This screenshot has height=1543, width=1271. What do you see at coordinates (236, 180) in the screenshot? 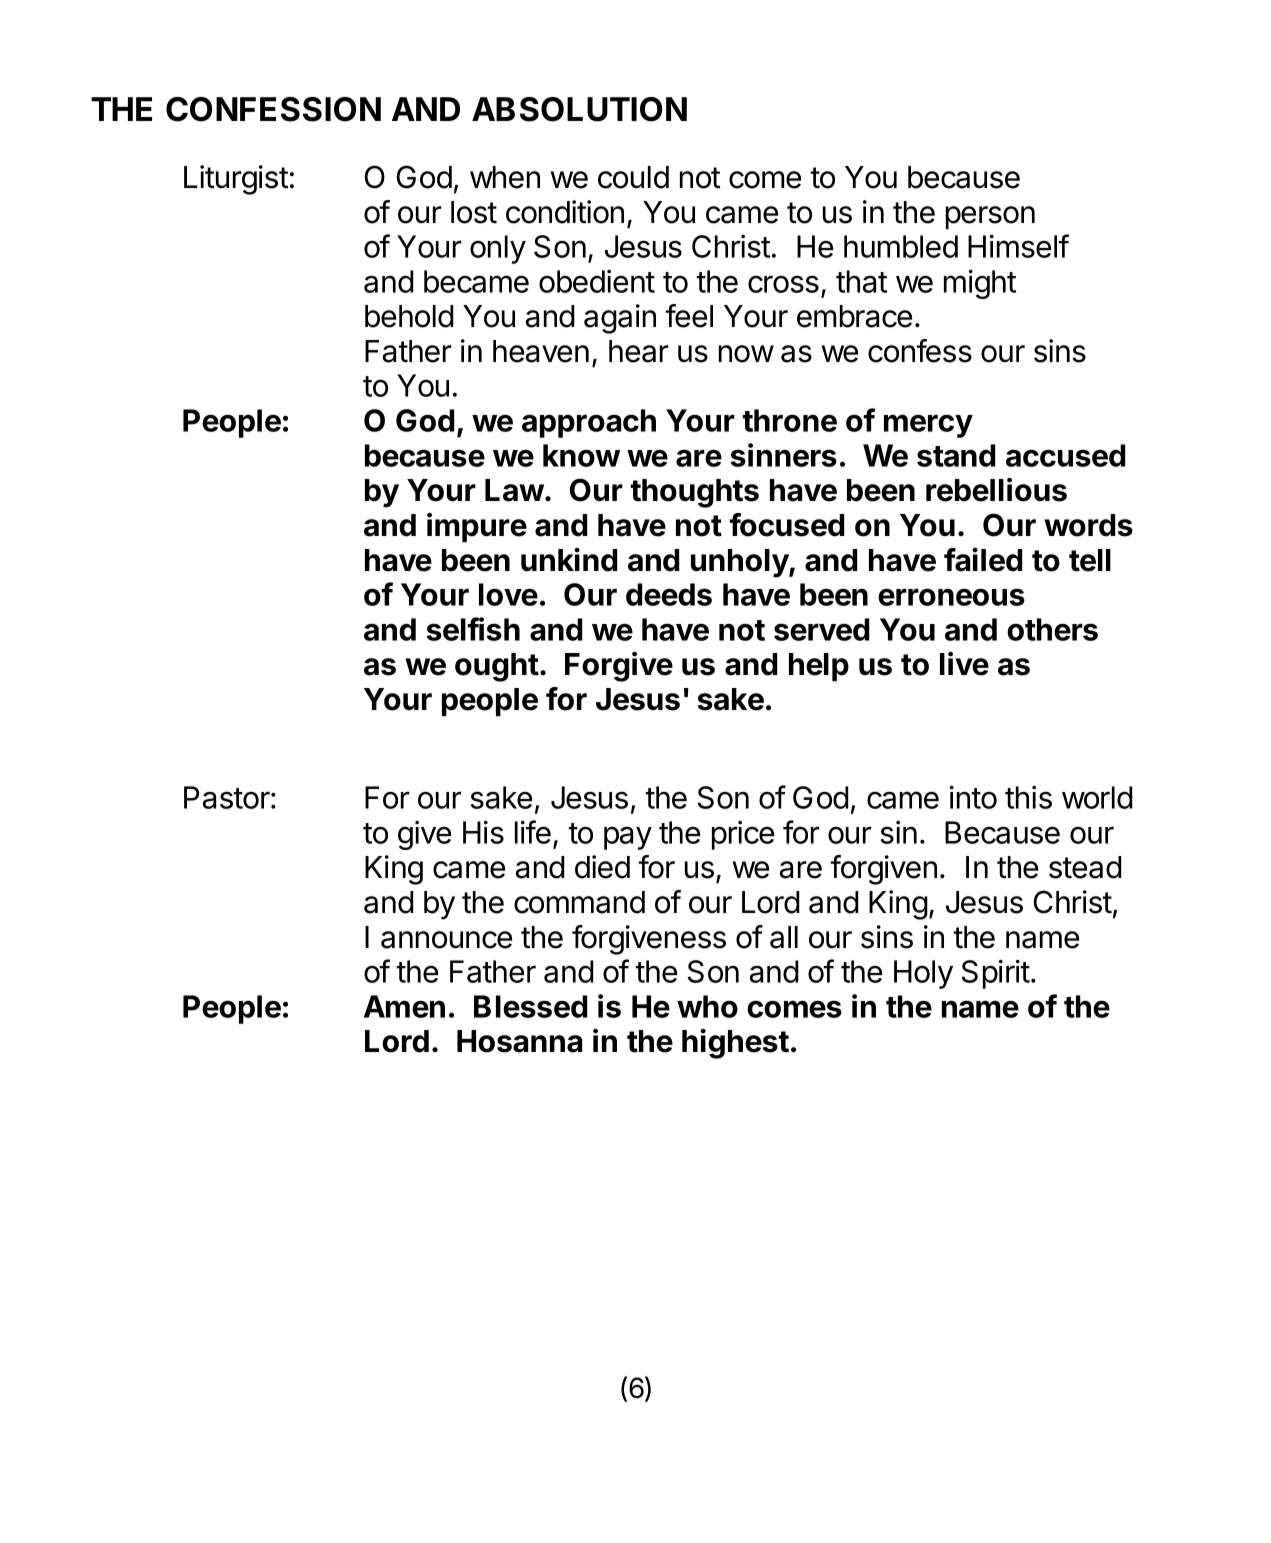
I see `Liturgist` at bounding box center [236, 180].
